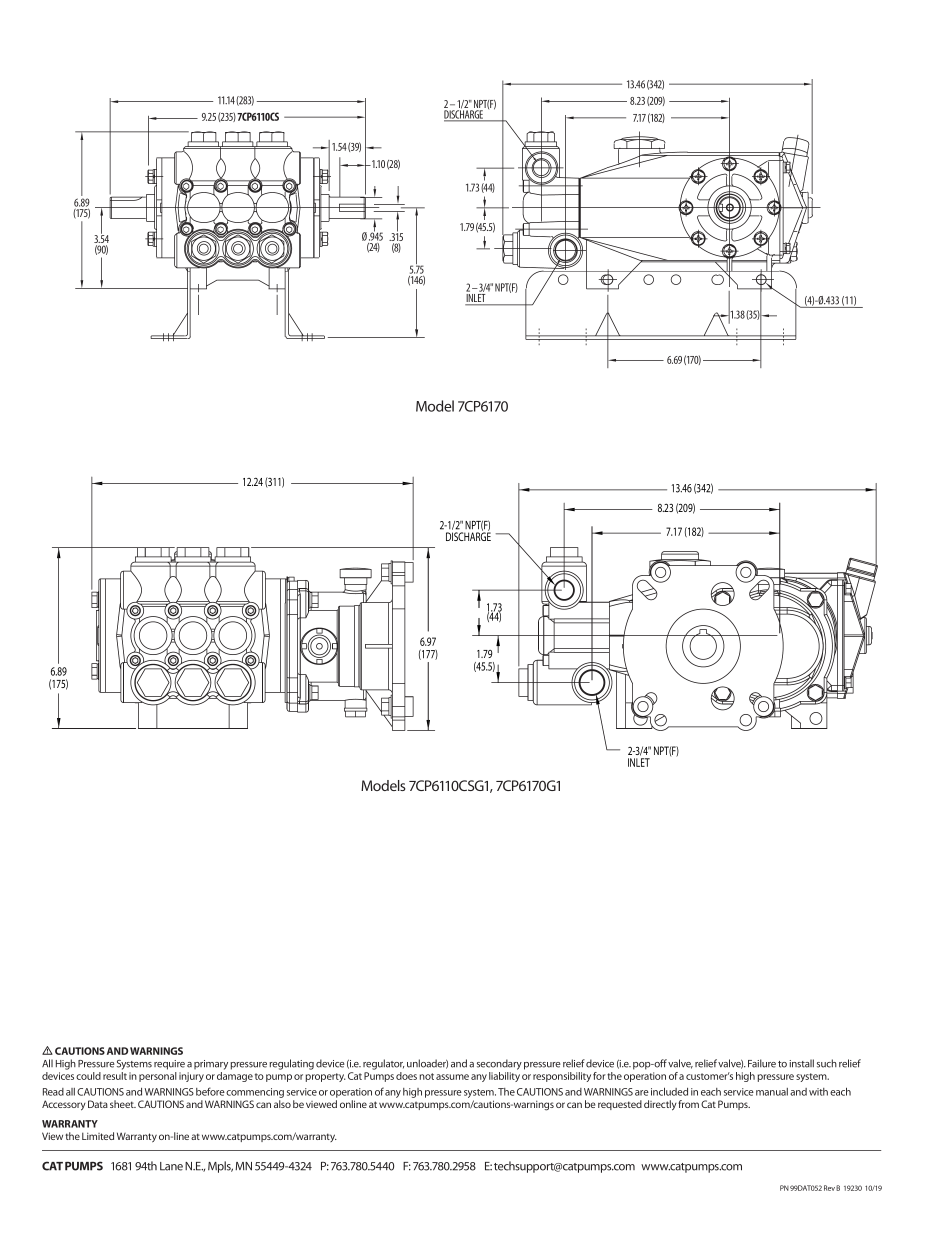  I want to click on Lane, so click(171, 1166).
